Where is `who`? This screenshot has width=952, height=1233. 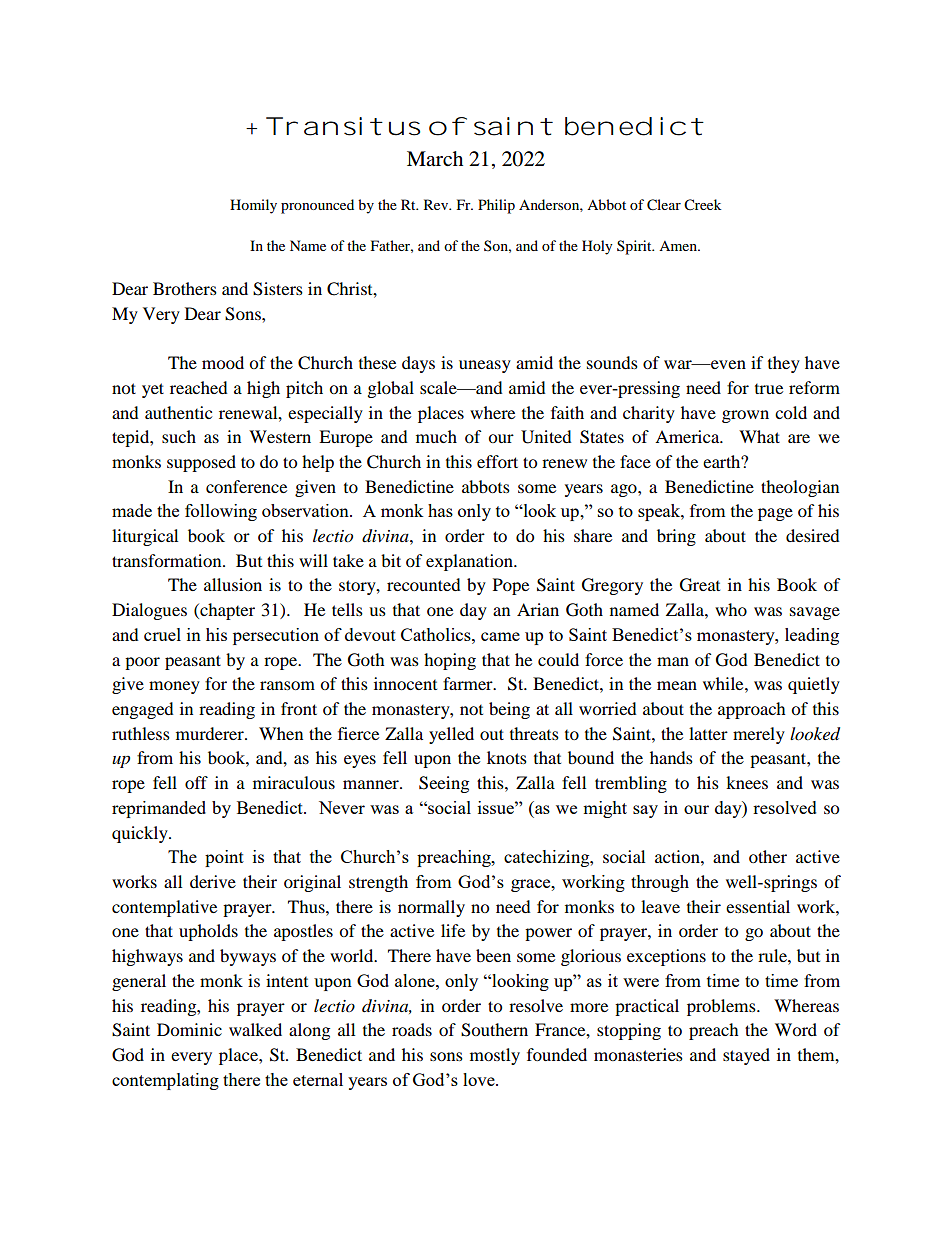 who is located at coordinates (731, 609).
